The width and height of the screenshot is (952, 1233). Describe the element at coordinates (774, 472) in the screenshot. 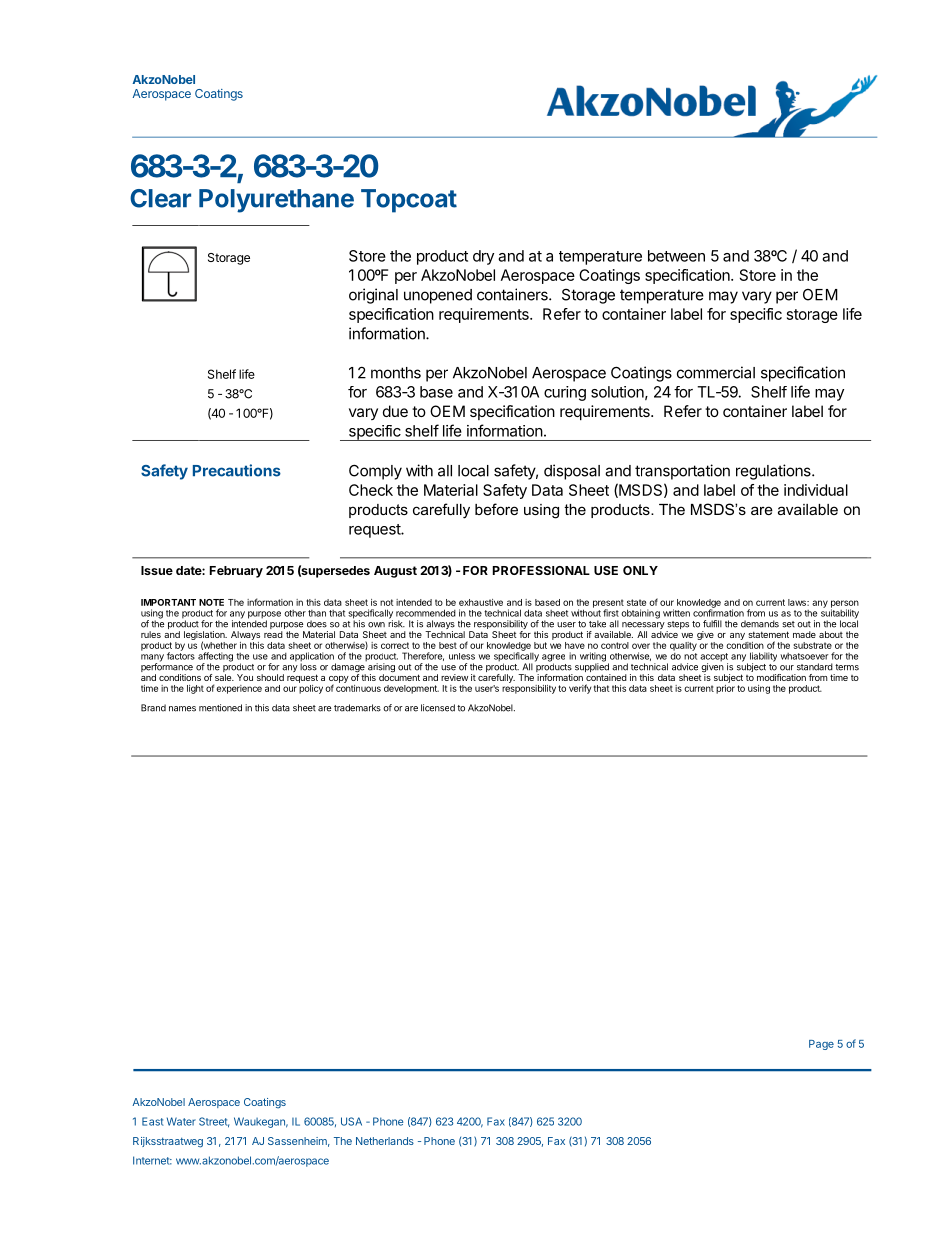

I see `regulations` at that location.
